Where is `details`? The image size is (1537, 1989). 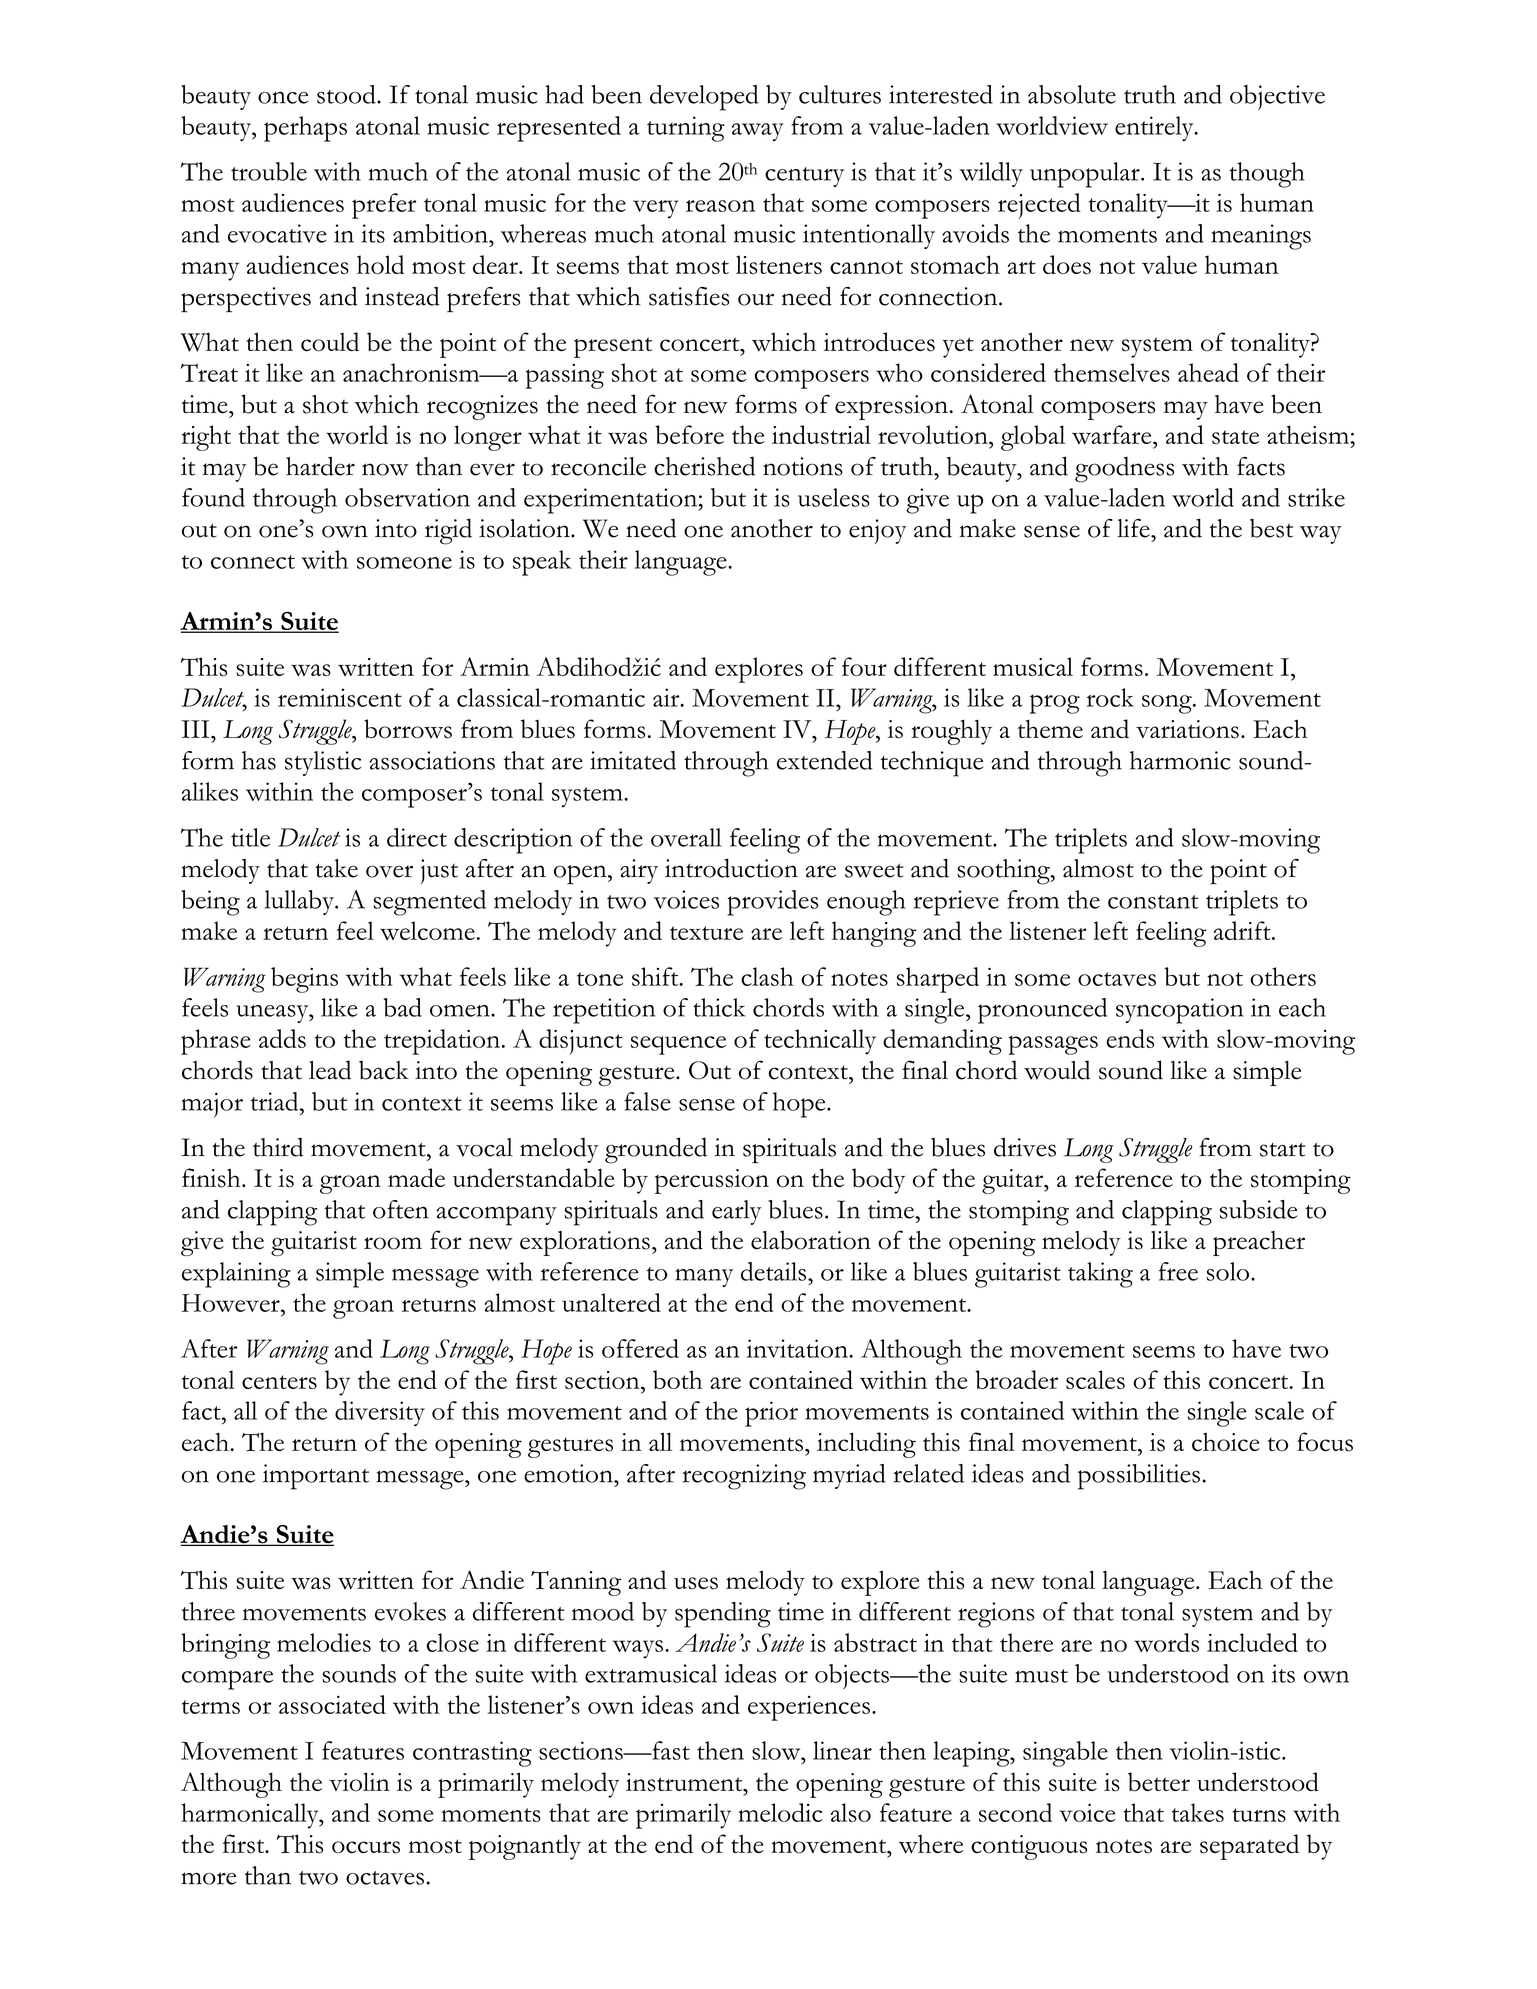 details is located at coordinates (775, 1271).
